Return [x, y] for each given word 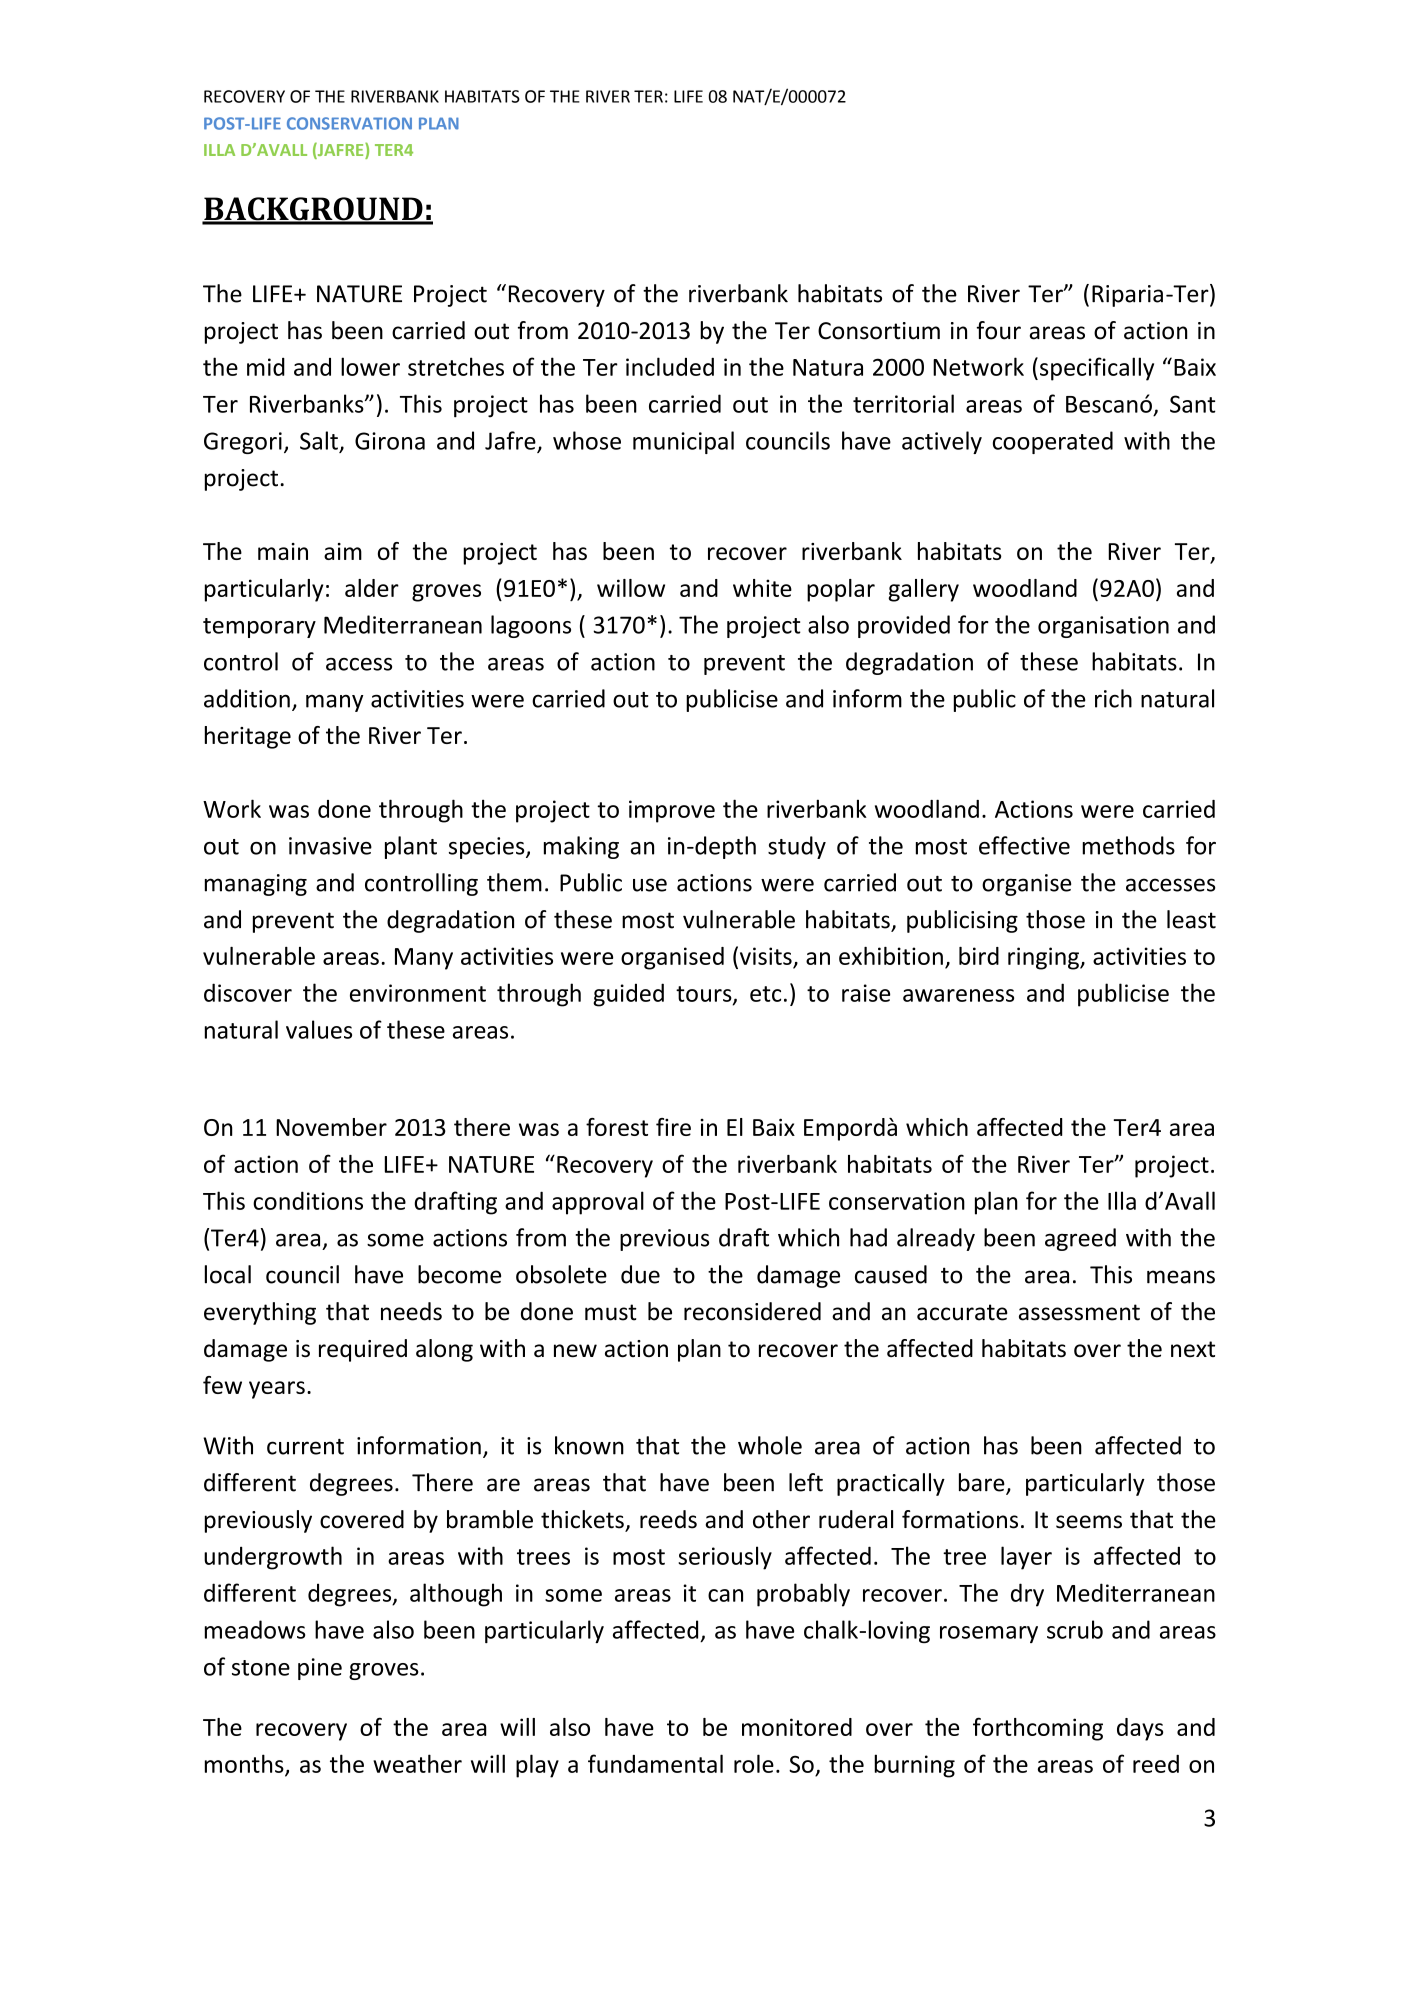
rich [1113, 698]
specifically [1097, 369]
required [363, 1350]
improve [672, 811]
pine [320, 1669]
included [670, 366]
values [319, 1029]
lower [370, 366]
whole [770, 1445]
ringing [1044, 958]
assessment [1079, 1312]
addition [247, 698]
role [754, 1763]
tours [705, 995]
